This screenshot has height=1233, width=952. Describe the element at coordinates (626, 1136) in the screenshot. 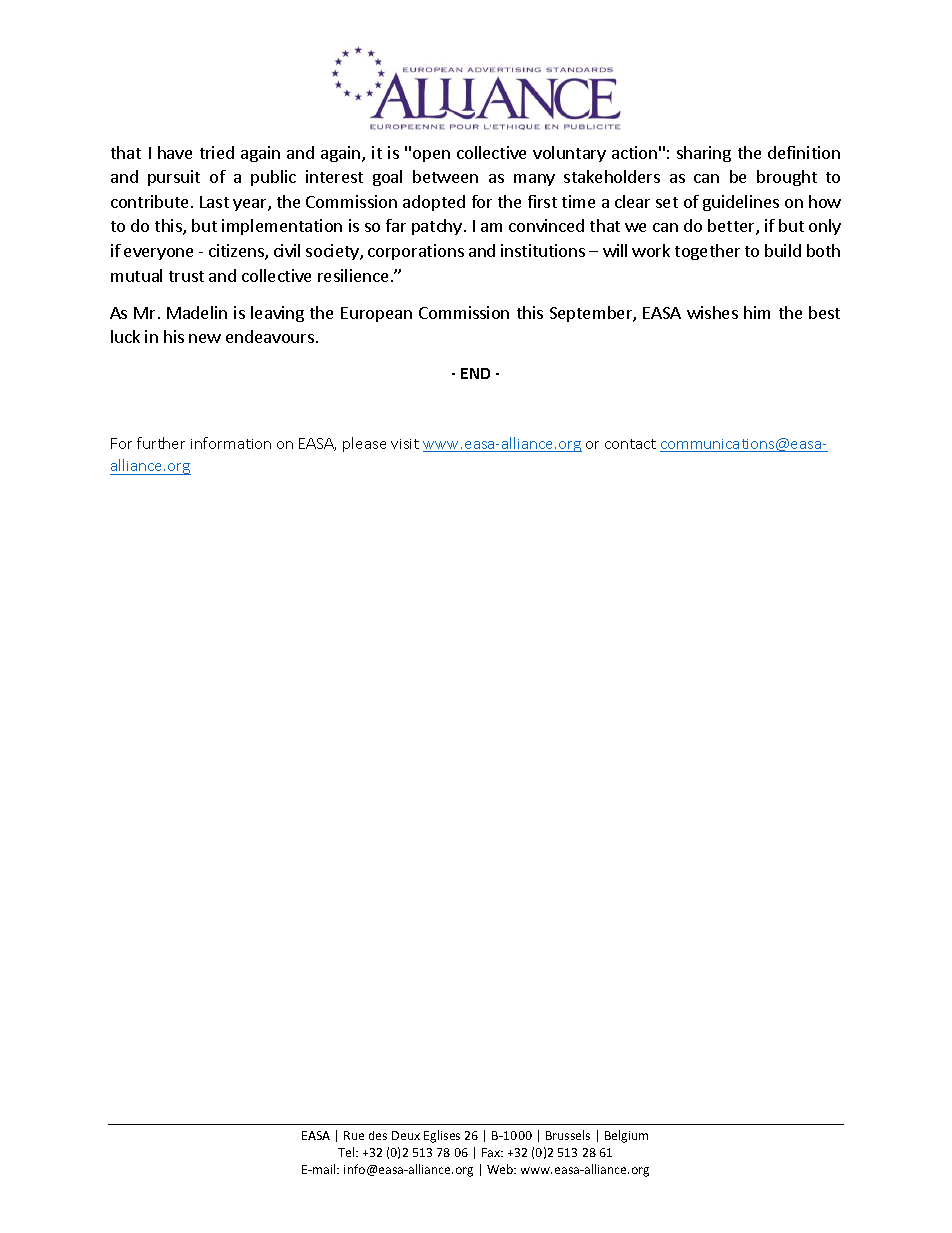

I see `Belgium` at that location.
